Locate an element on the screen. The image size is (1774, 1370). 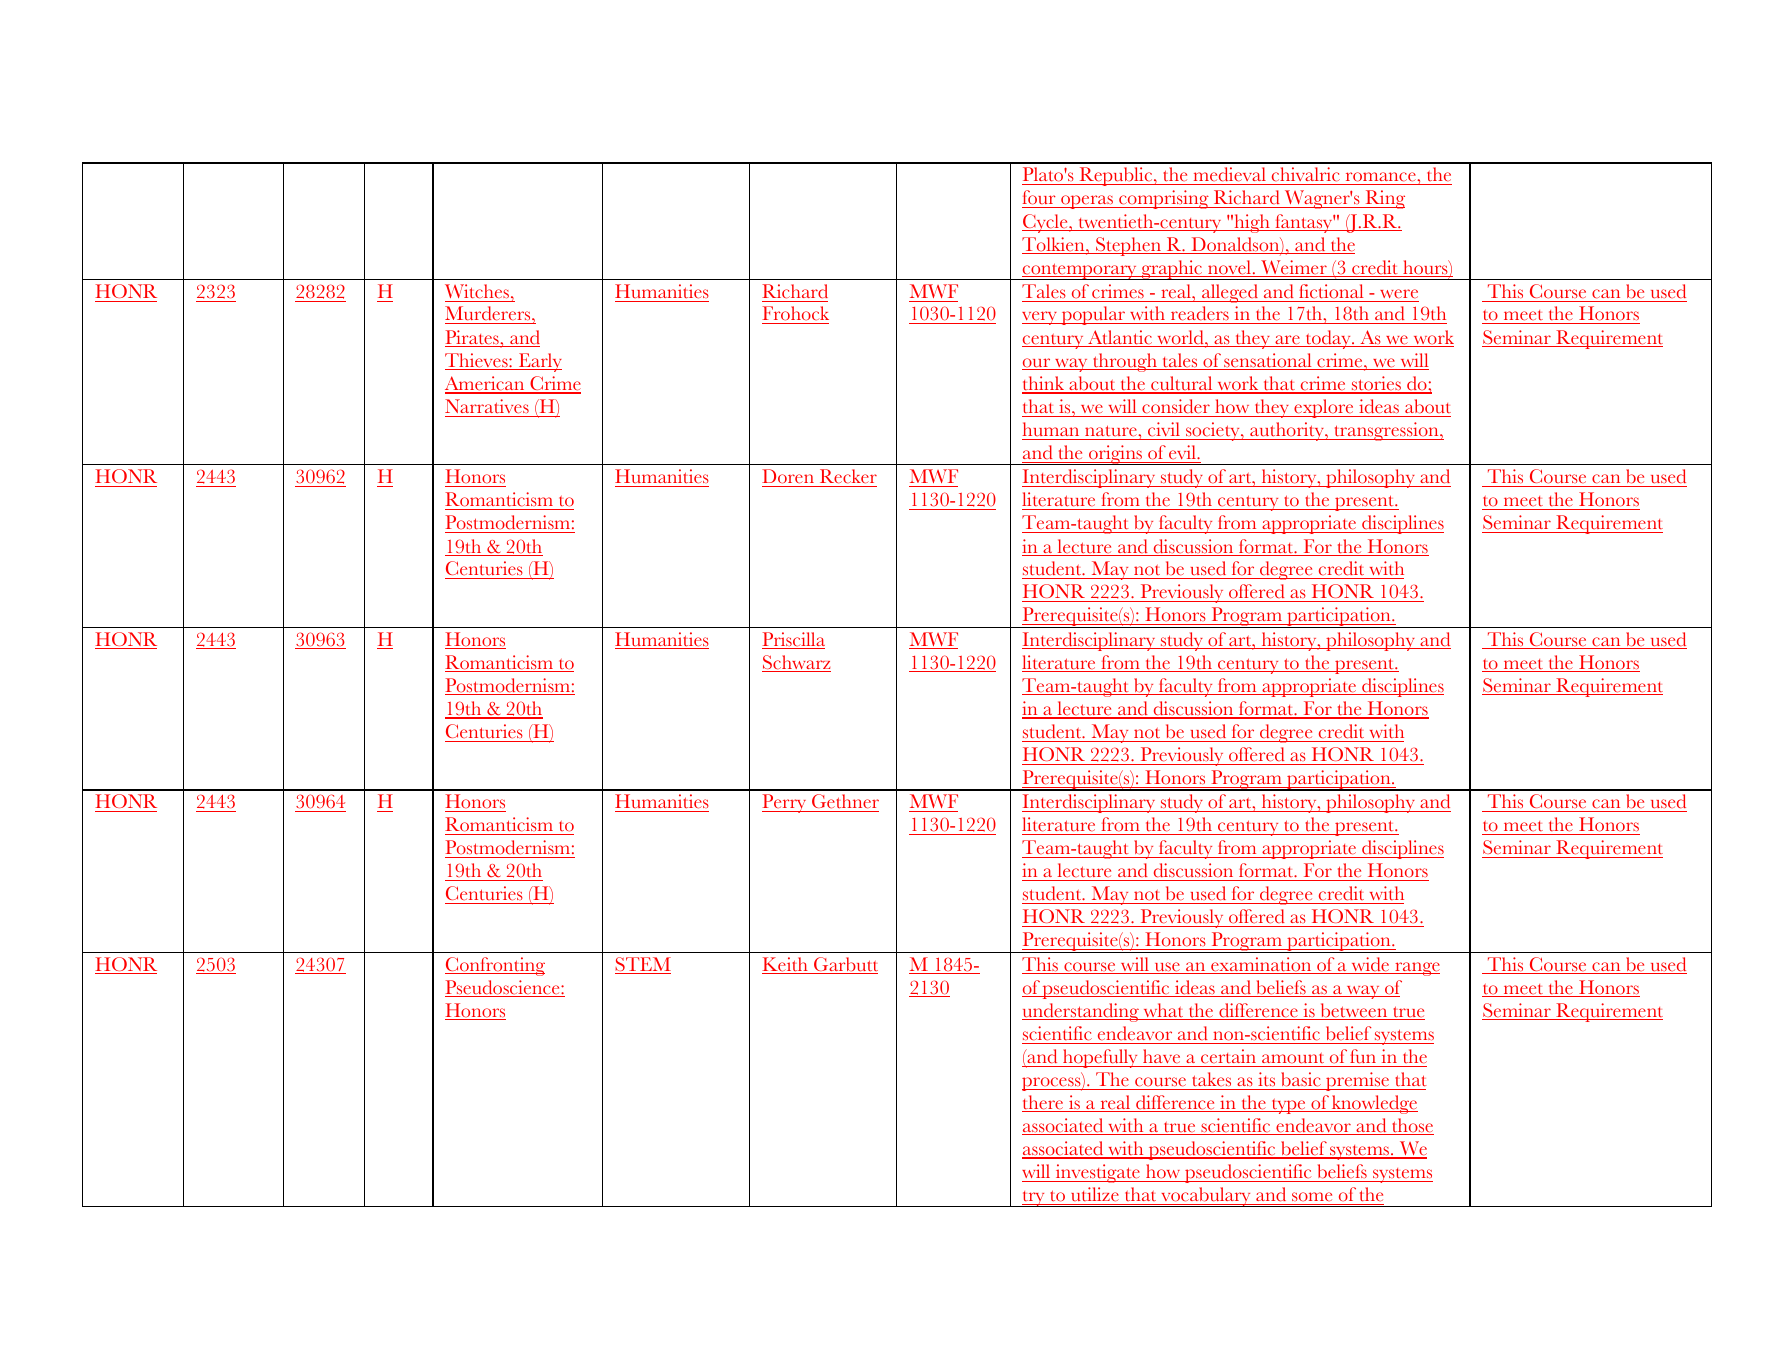
understanding is located at coordinates (1081, 1012).
